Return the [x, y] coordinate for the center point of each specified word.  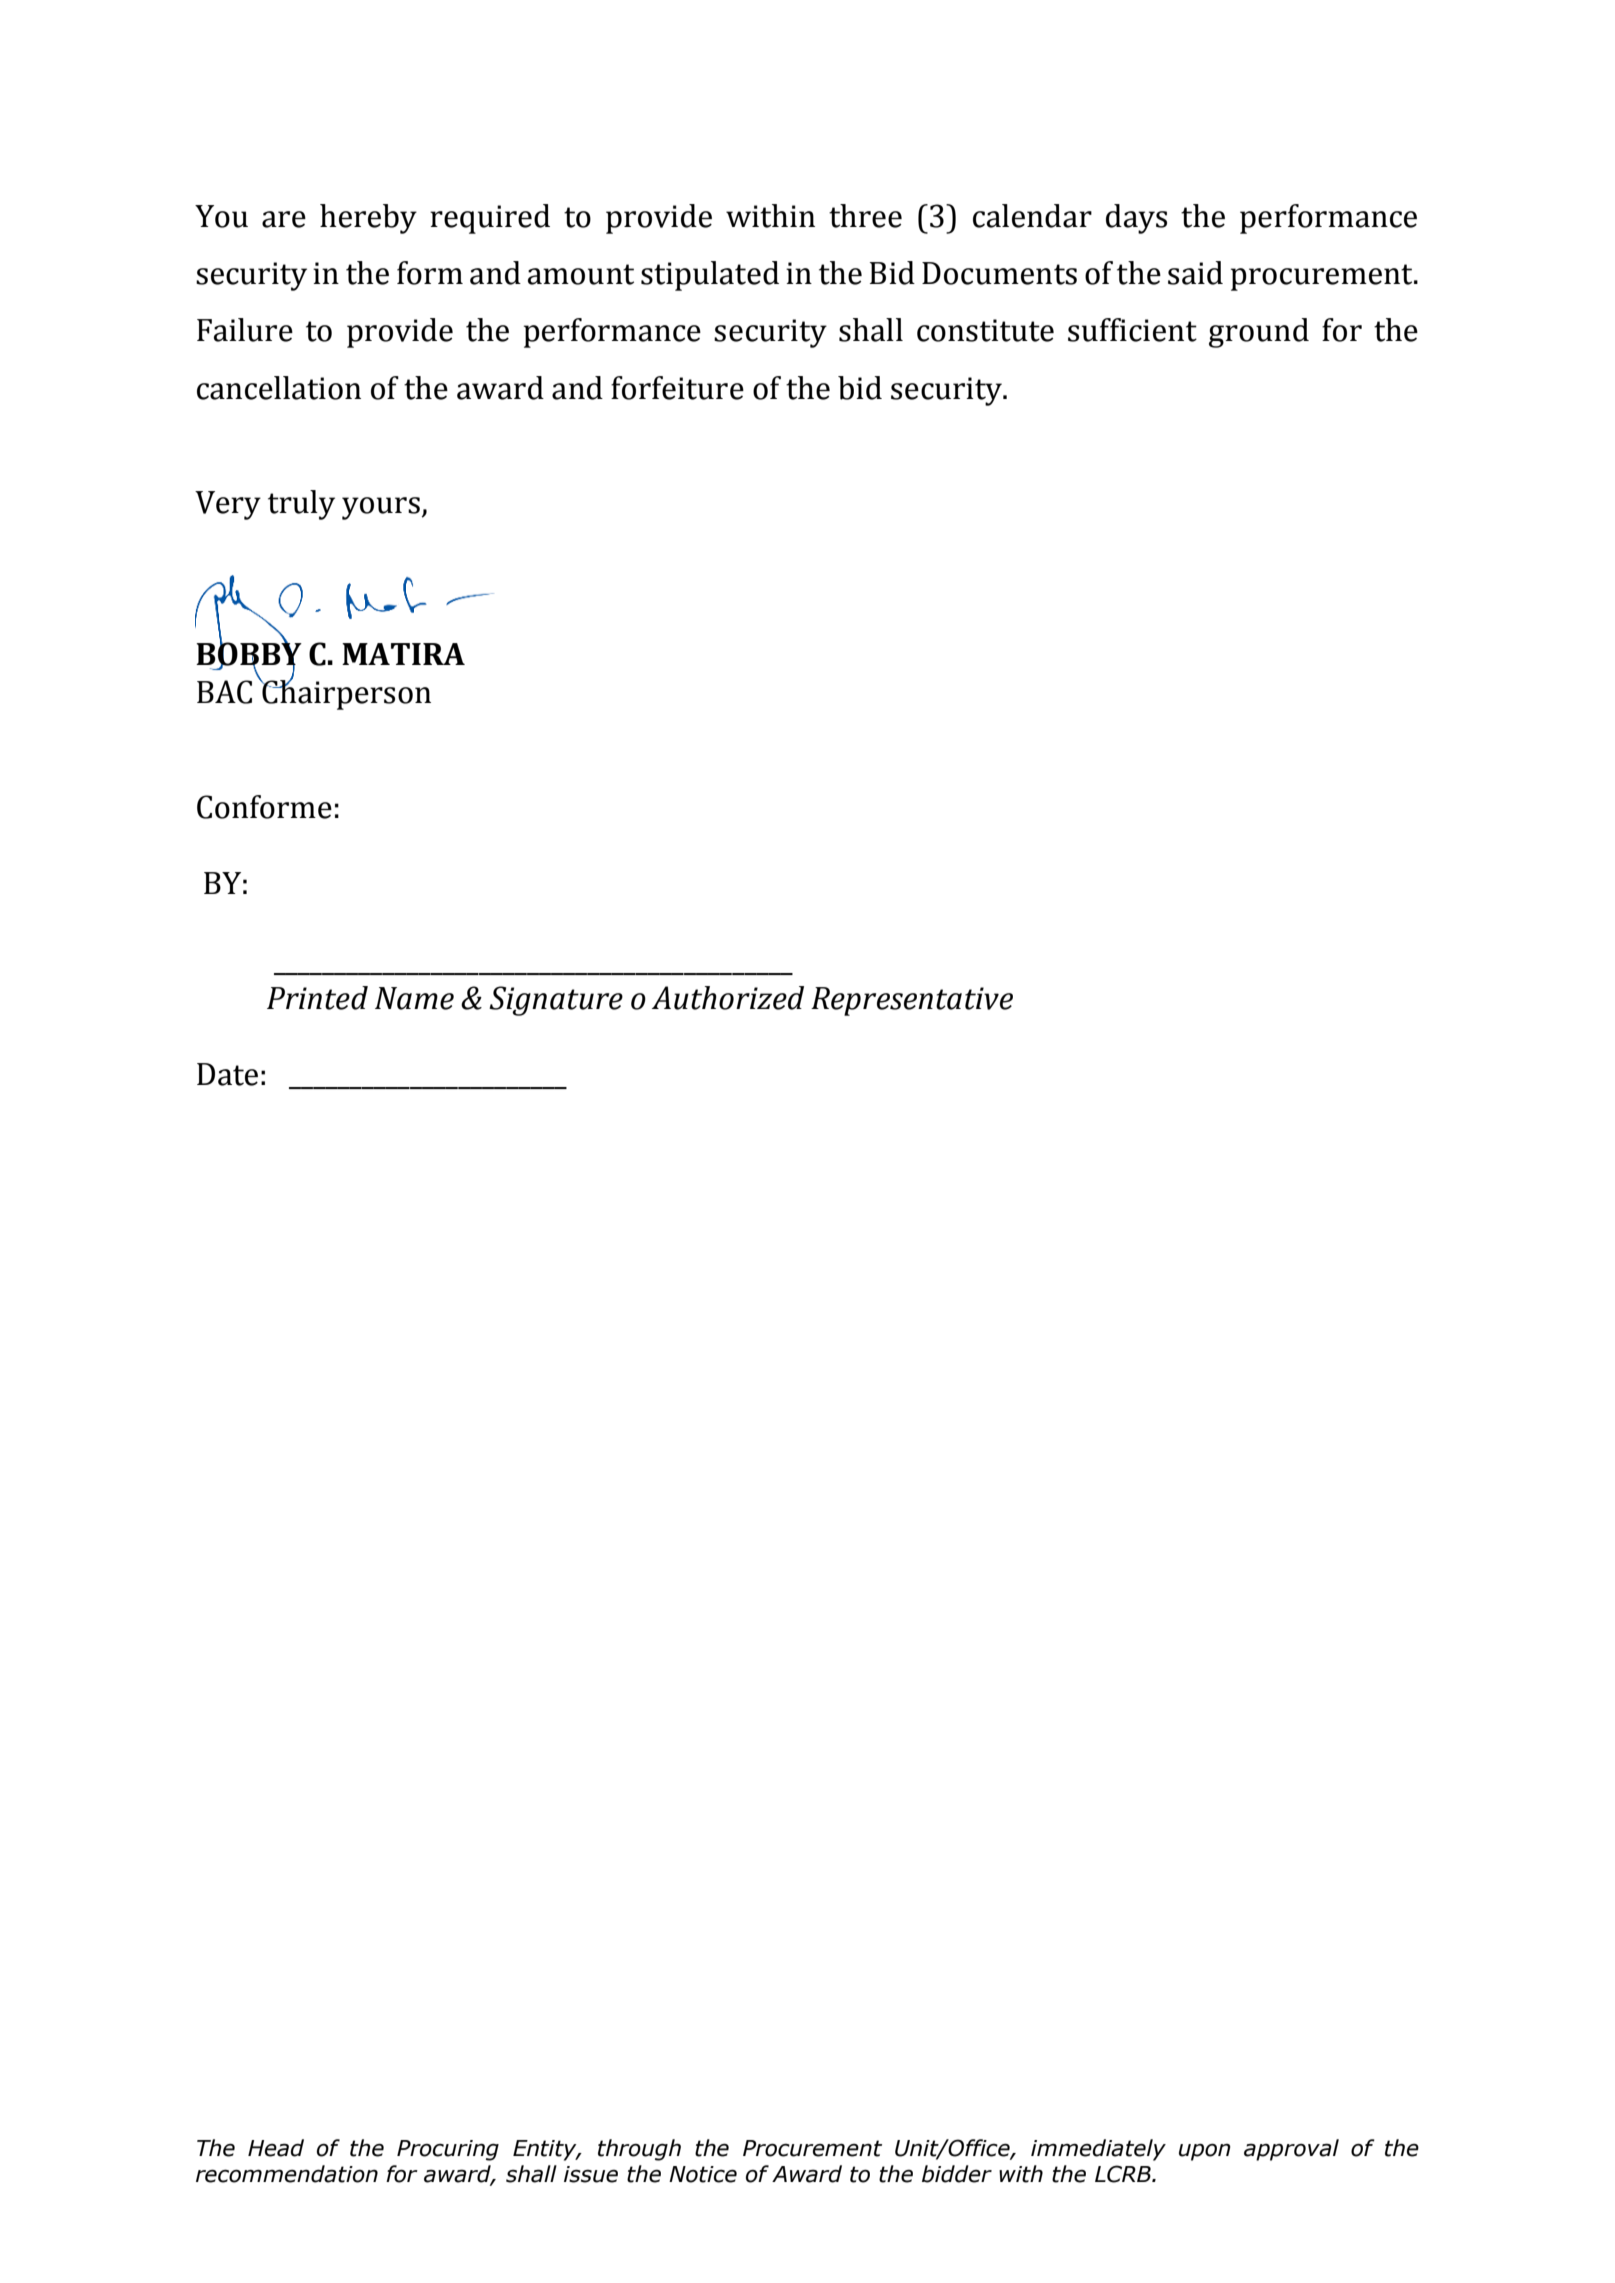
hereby [368, 219]
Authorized [728, 998]
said [1195, 273]
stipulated [710, 276]
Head [276, 2148]
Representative [912, 1001]
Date [227, 1074]
